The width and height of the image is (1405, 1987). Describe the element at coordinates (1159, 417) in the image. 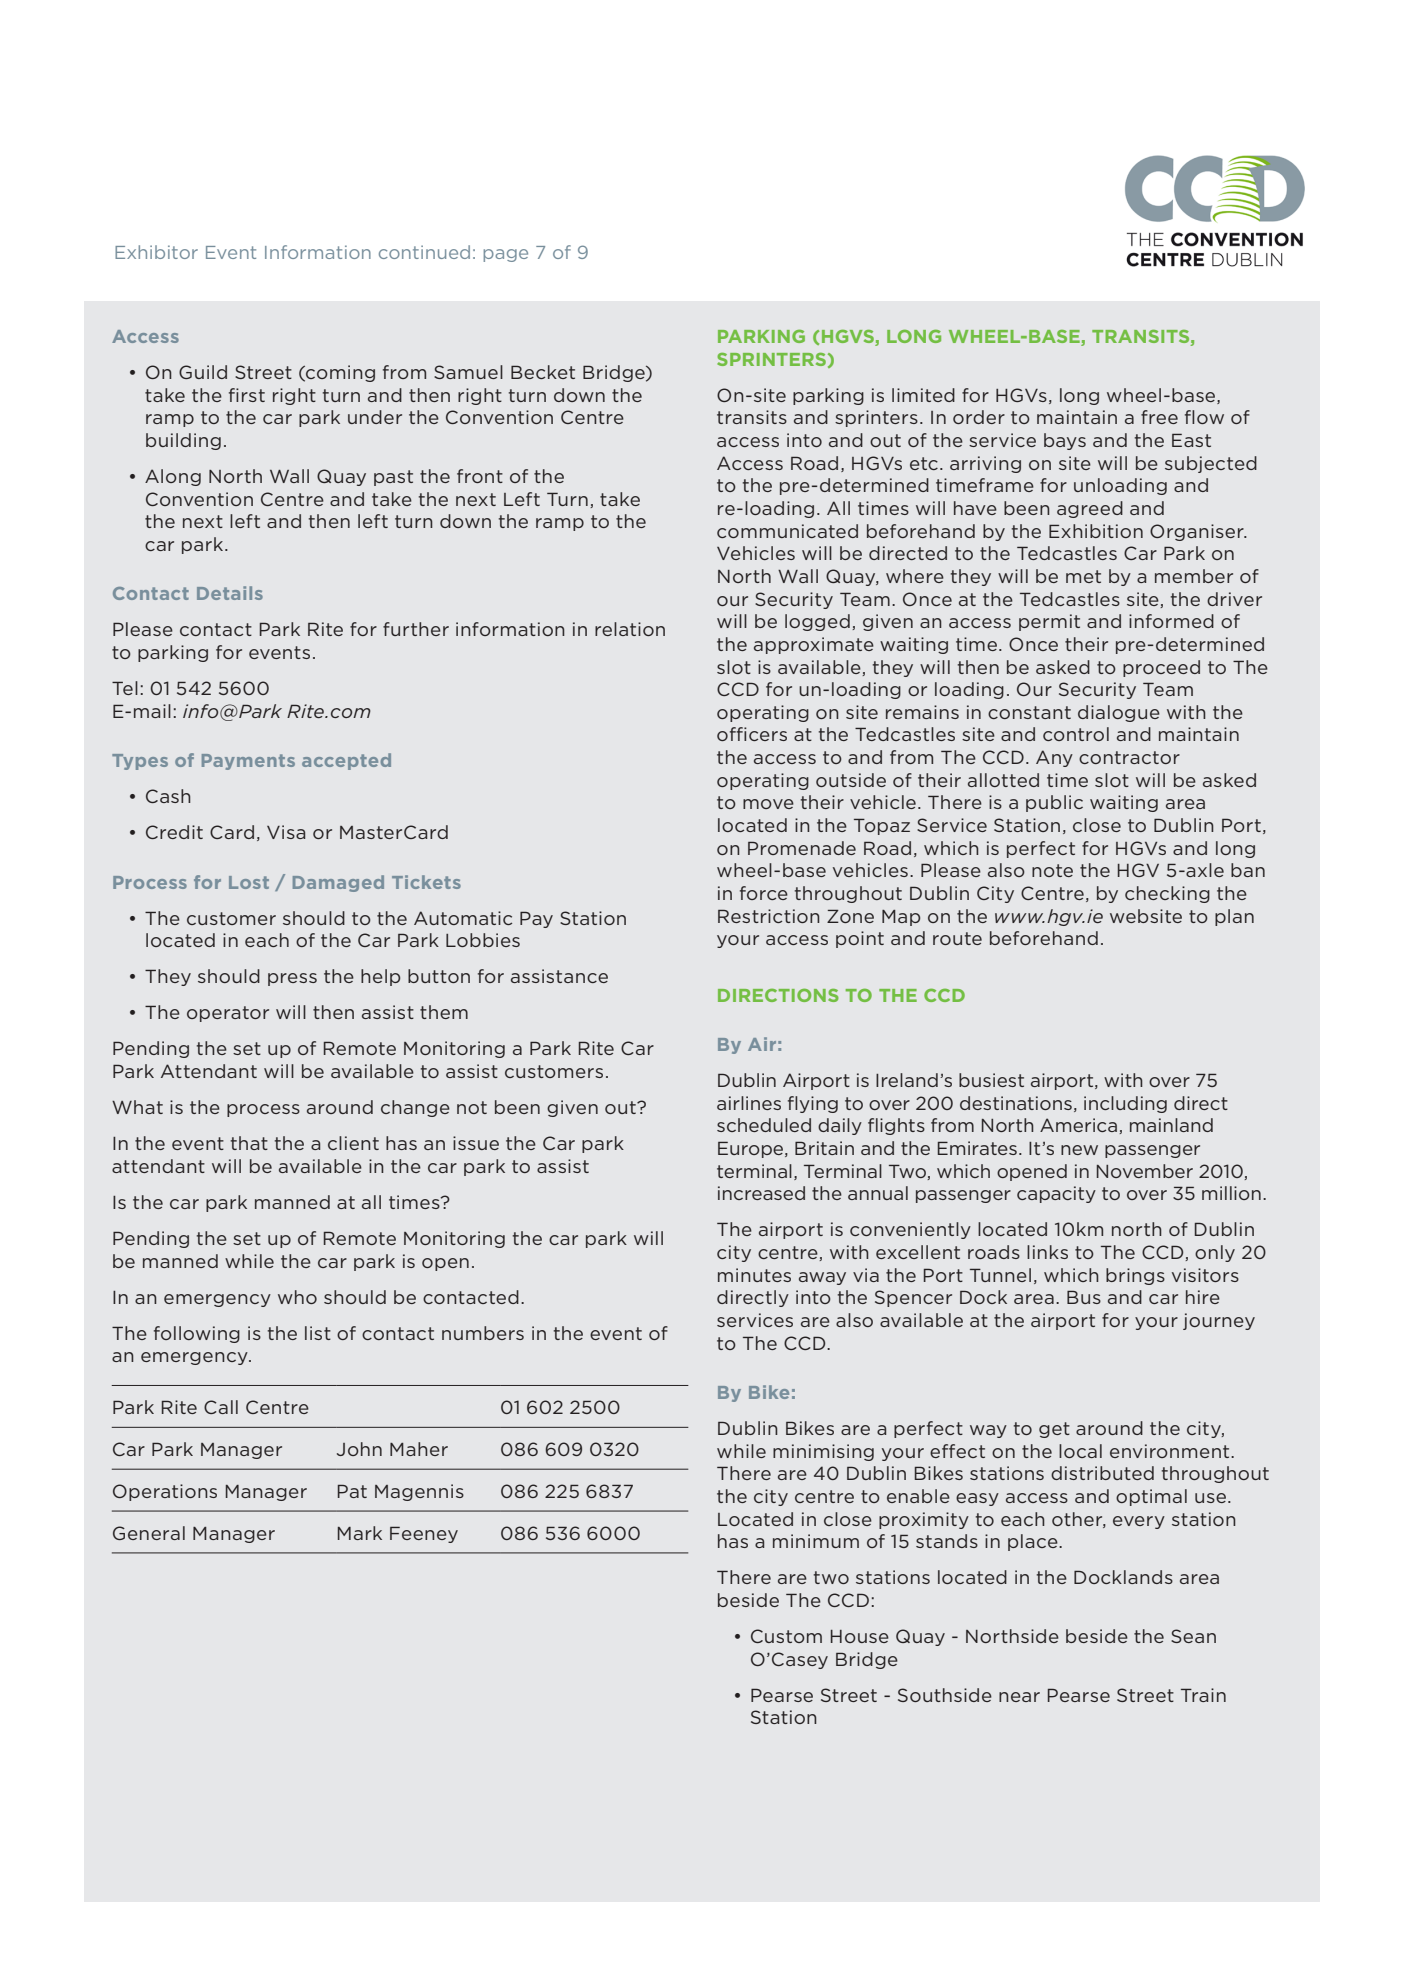

I see `free` at that location.
